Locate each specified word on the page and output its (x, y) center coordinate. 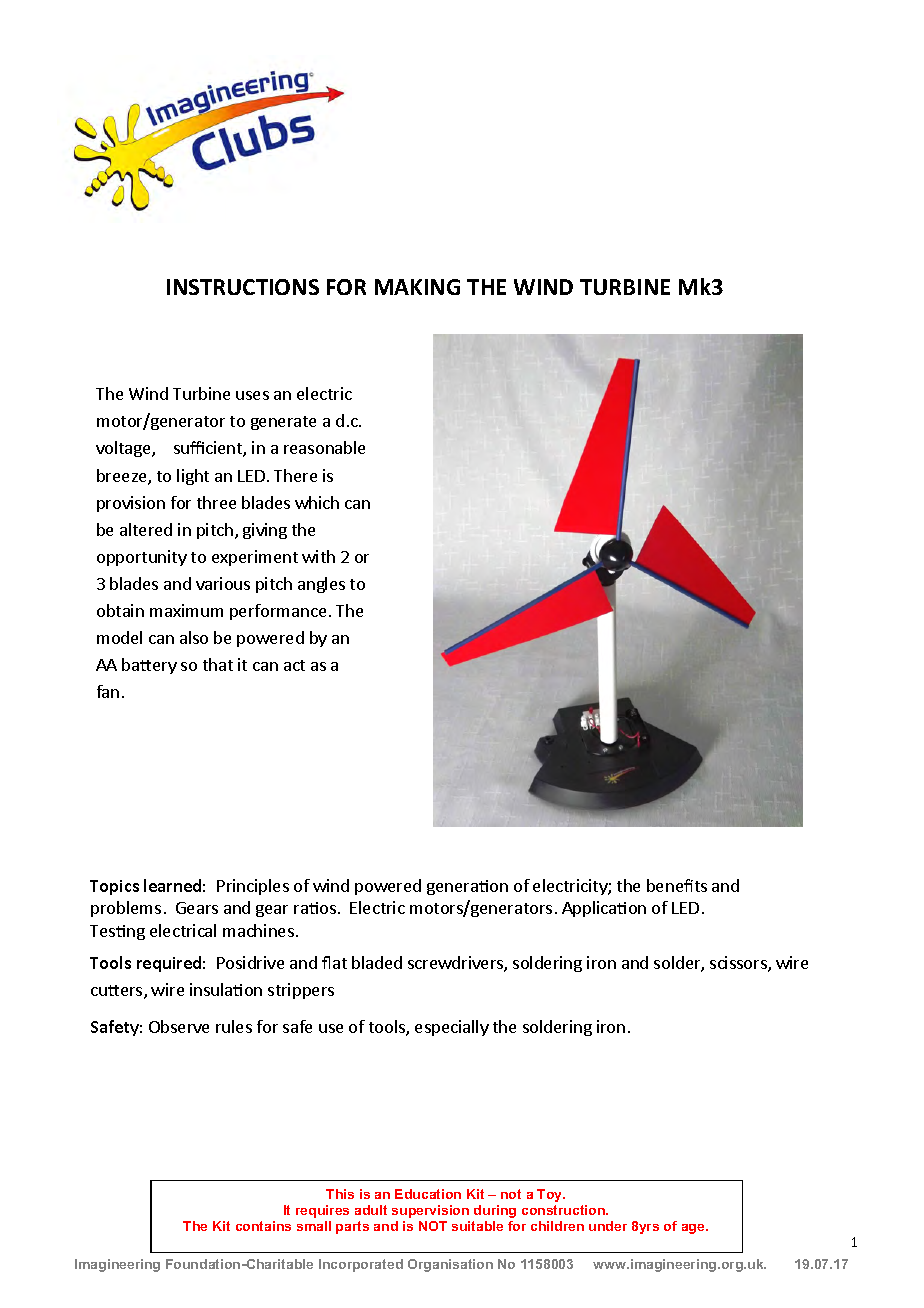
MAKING (417, 287)
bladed (377, 962)
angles (321, 585)
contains (263, 1226)
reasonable (324, 447)
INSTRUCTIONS (243, 287)
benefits (677, 885)
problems (126, 909)
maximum (186, 610)
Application (604, 909)
